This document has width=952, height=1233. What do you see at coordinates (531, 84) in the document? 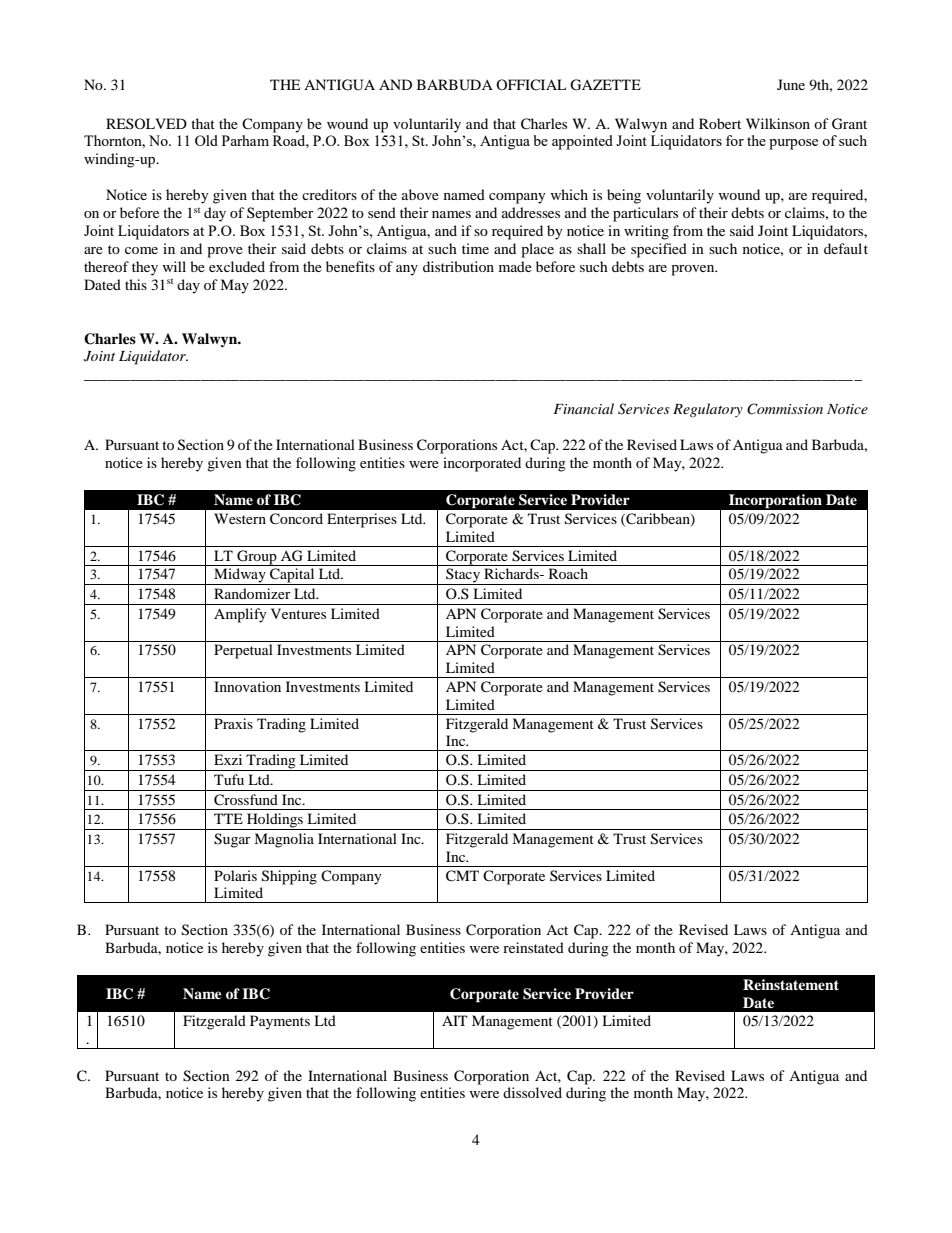
I see `OFFICIAL` at bounding box center [531, 84].
